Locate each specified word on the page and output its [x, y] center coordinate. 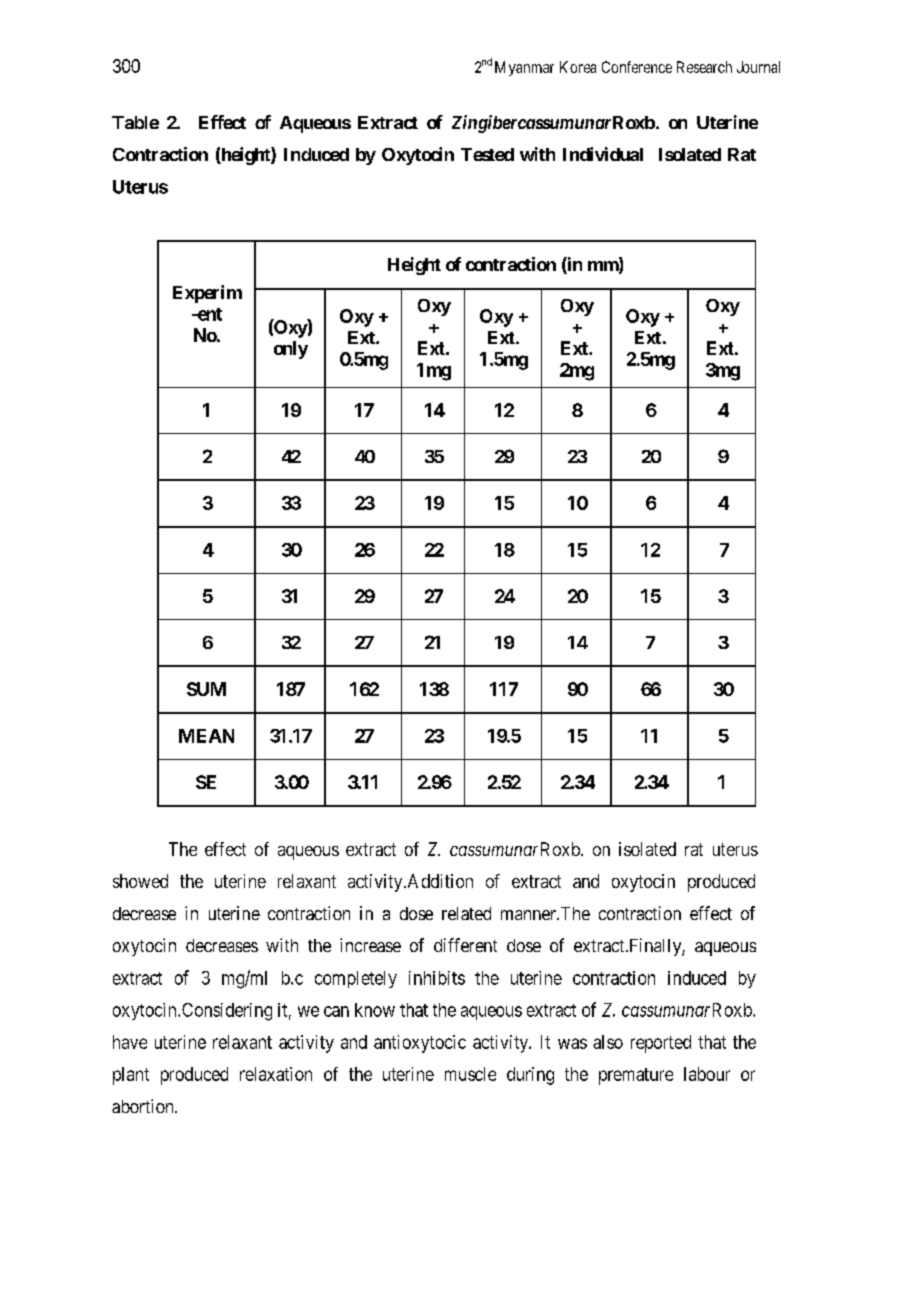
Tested [487, 154]
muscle [470, 1074]
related [466, 913]
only [291, 350]
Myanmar [524, 68]
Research [704, 67]
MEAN [206, 736]
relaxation [276, 1074]
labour [707, 1074]
